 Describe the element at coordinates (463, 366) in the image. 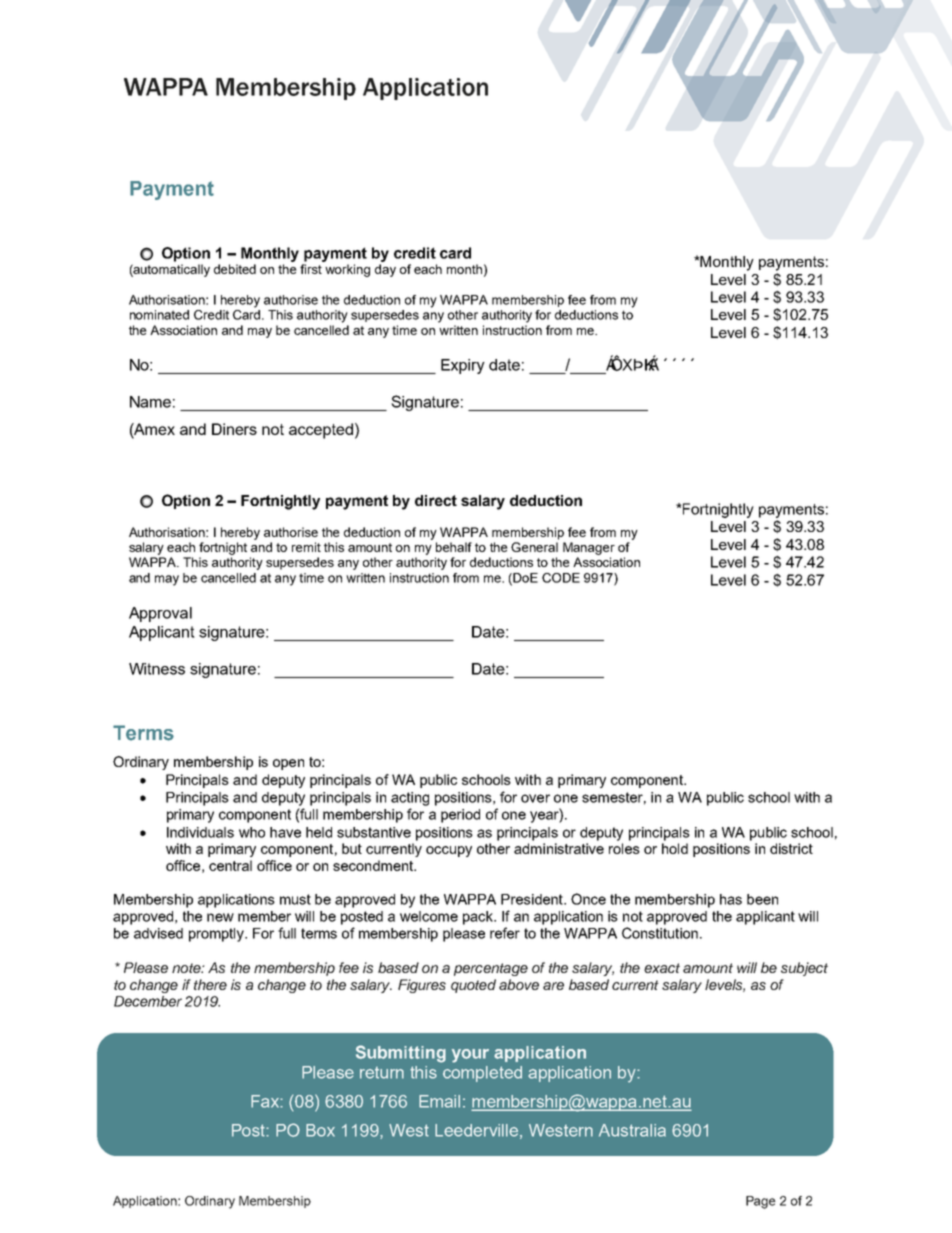

I see `Expiry` at that location.
